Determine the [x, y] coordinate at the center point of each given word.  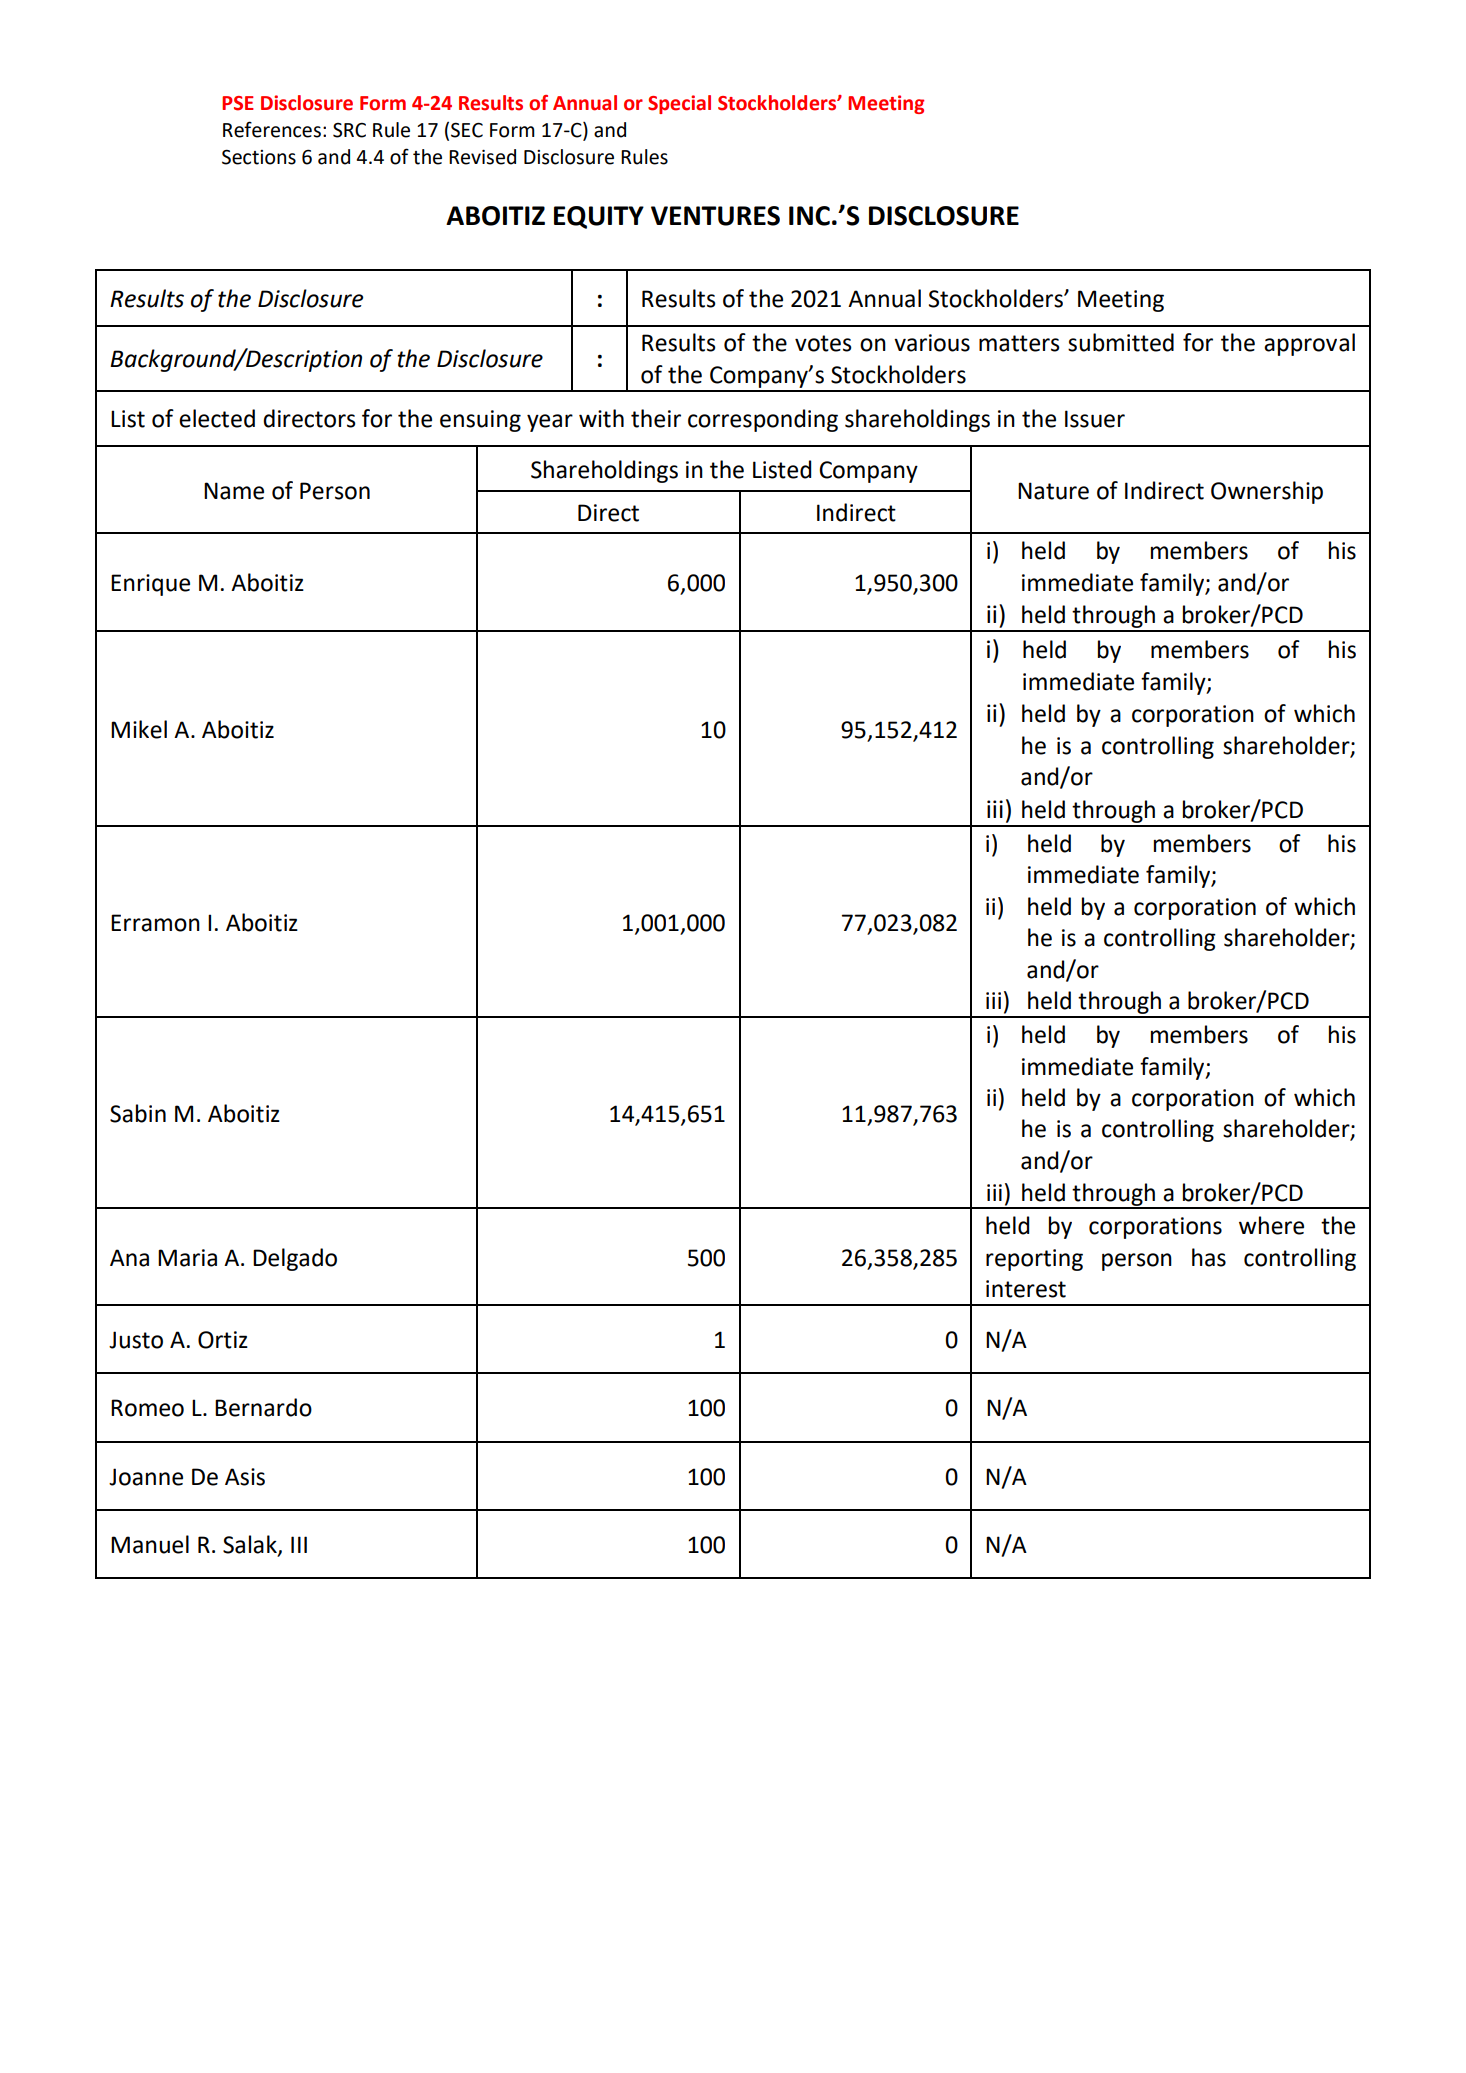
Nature [1053, 491]
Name [234, 491]
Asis [245, 1477]
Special [679, 104]
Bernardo [263, 1407]
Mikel [139, 729]
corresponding [763, 420]
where [1271, 1225]
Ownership [1267, 492]
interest [1026, 1289]
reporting [1034, 1260]
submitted [1121, 342]
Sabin [138, 1113]
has [1209, 1257]
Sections [259, 157]
